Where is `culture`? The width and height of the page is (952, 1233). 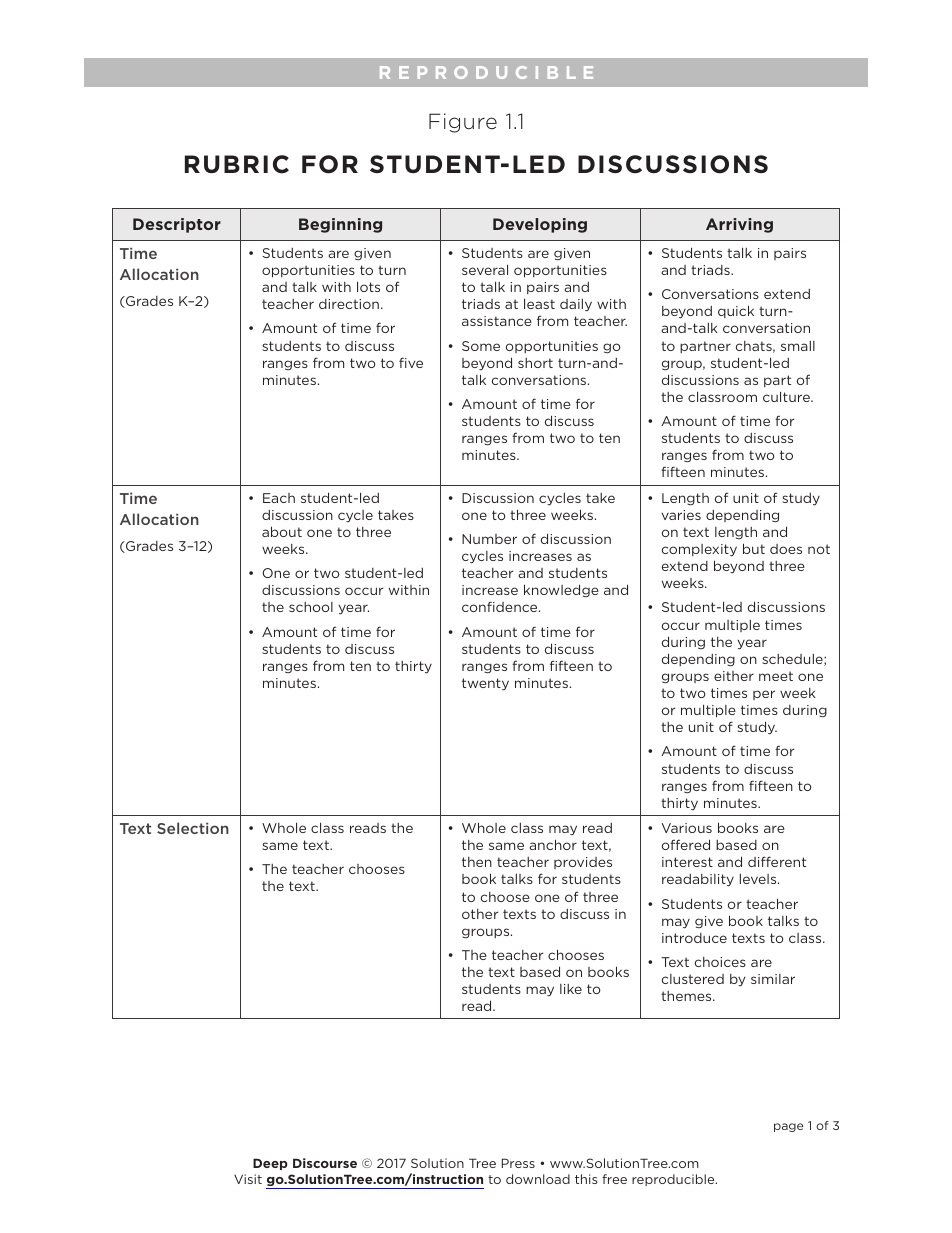 culture is located at coordinates (787, 396).
